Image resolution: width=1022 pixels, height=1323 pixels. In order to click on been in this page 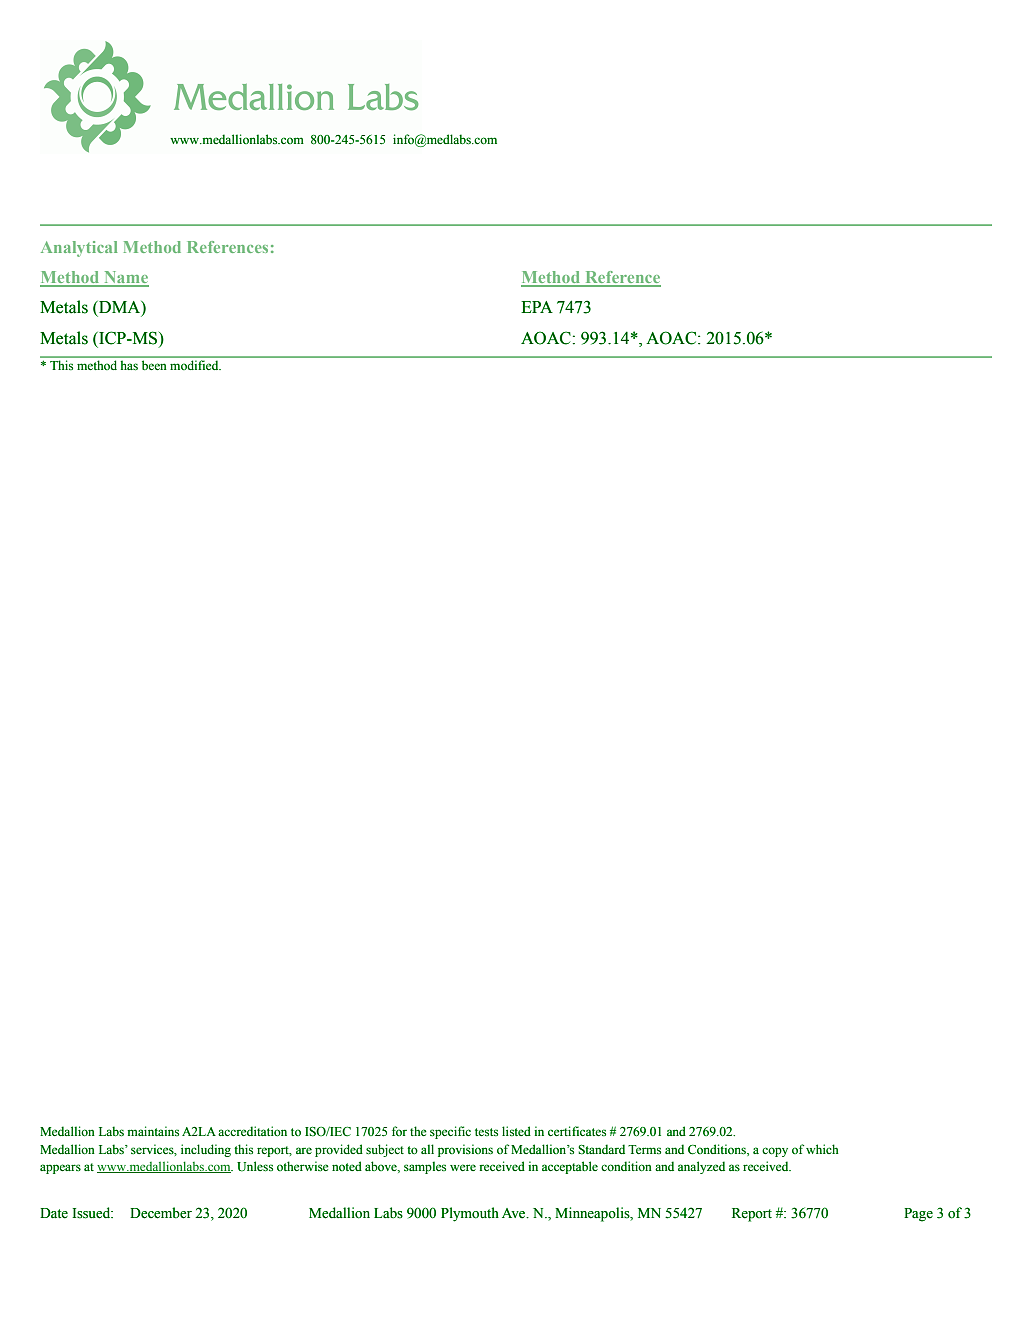, I will do `click(154, 365)`.
